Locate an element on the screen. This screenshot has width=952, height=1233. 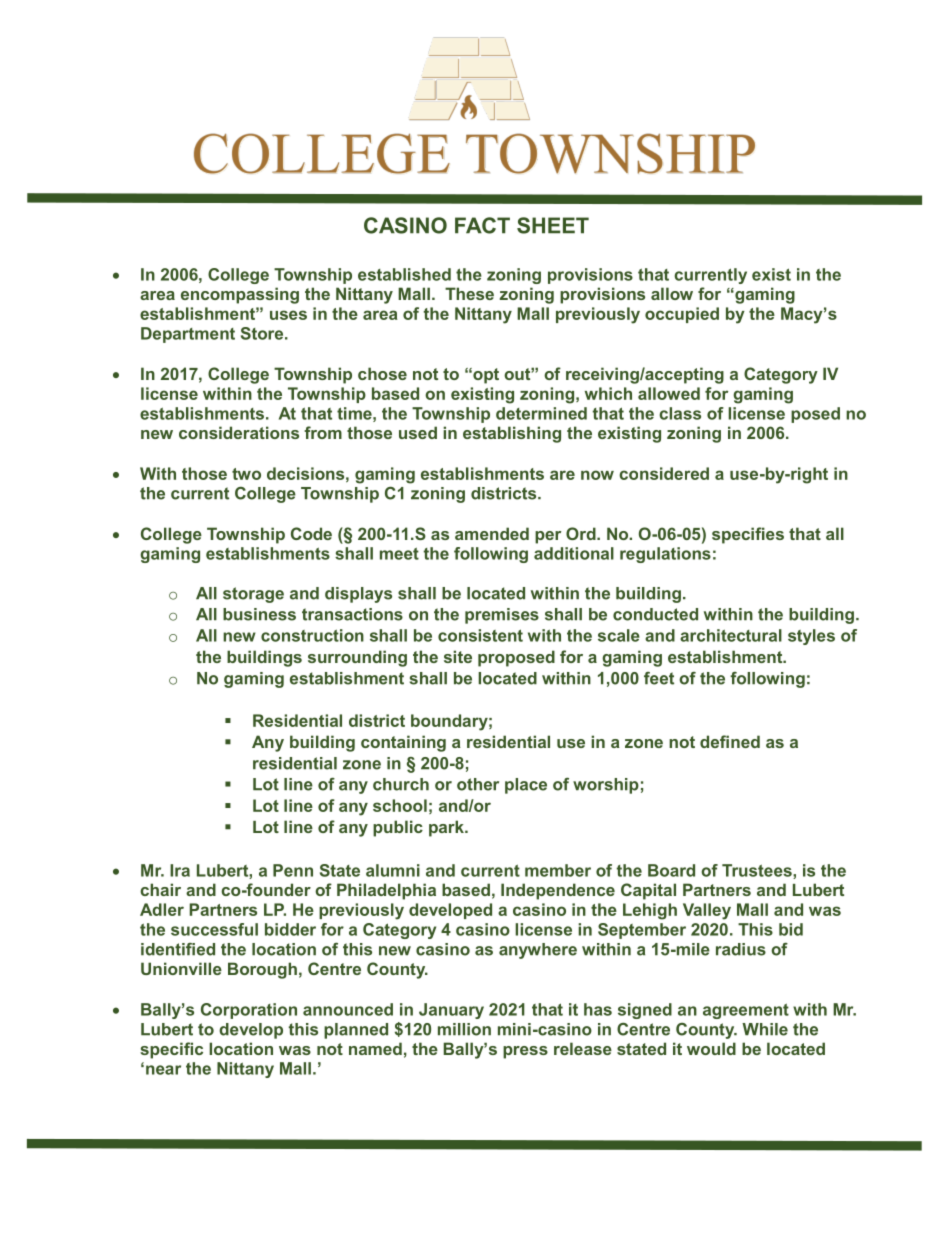
consistent is located at coordinates (480, 635).
